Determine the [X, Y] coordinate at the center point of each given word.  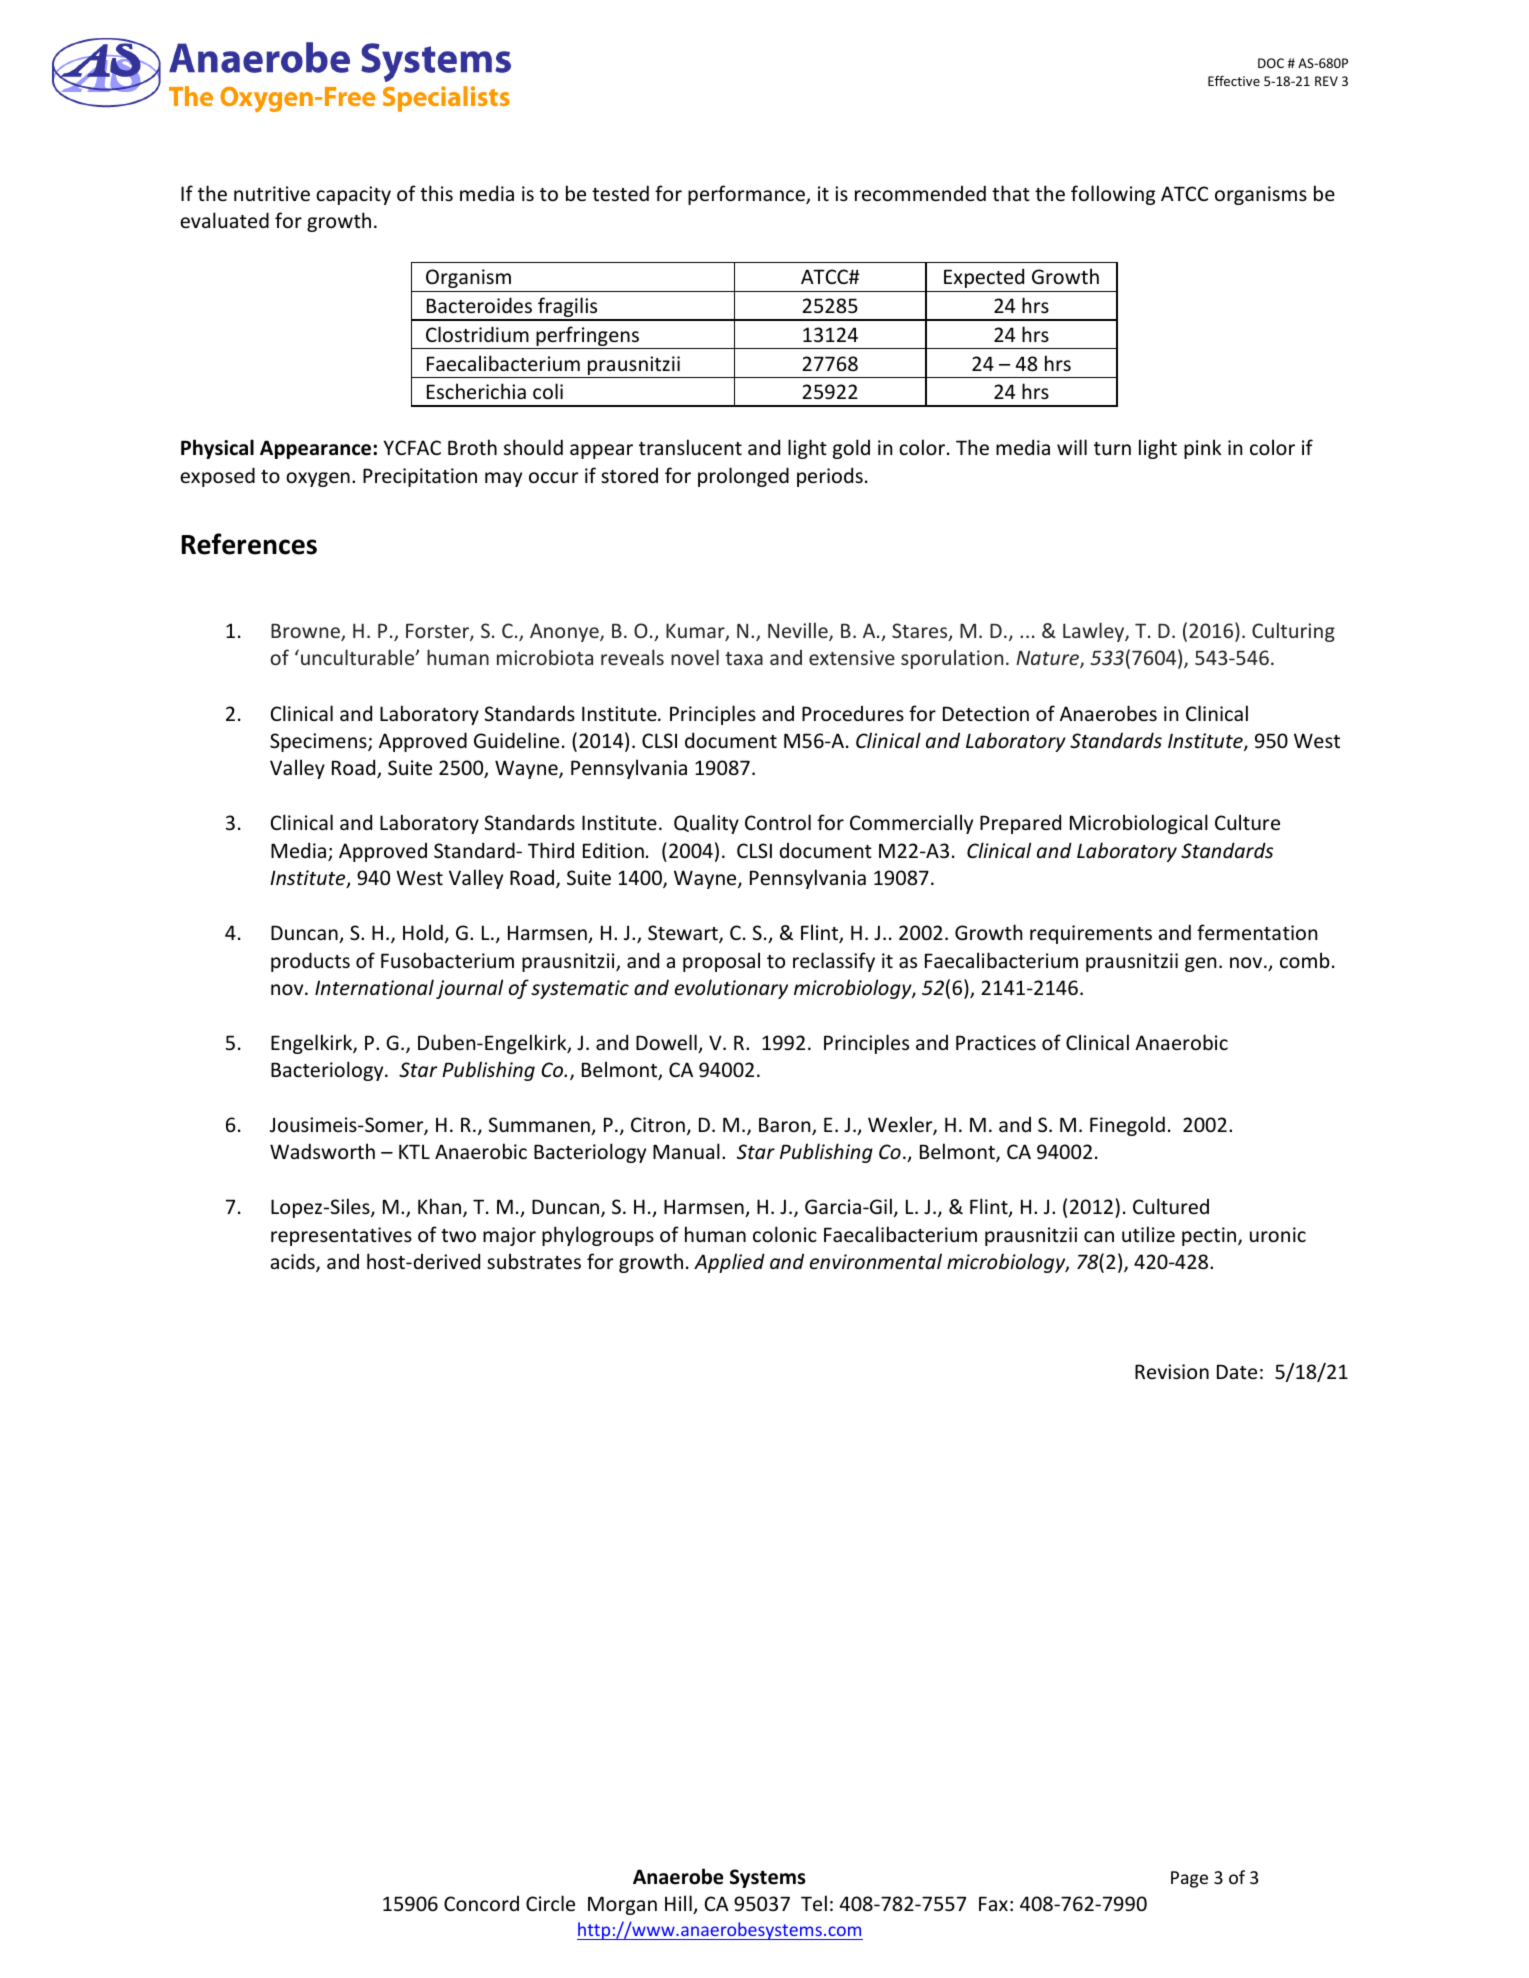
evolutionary [731, 989]
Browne [306, 632]
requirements [1091, 934]
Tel [814, 1903]
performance [747, 195]
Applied [729, 1263]
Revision [1172, 1371]
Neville [799, 631]
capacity [353, 195]
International [374, 987]
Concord [481, 1903]
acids [294, 1262]
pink [1202, 449]
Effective [1234, 80]
